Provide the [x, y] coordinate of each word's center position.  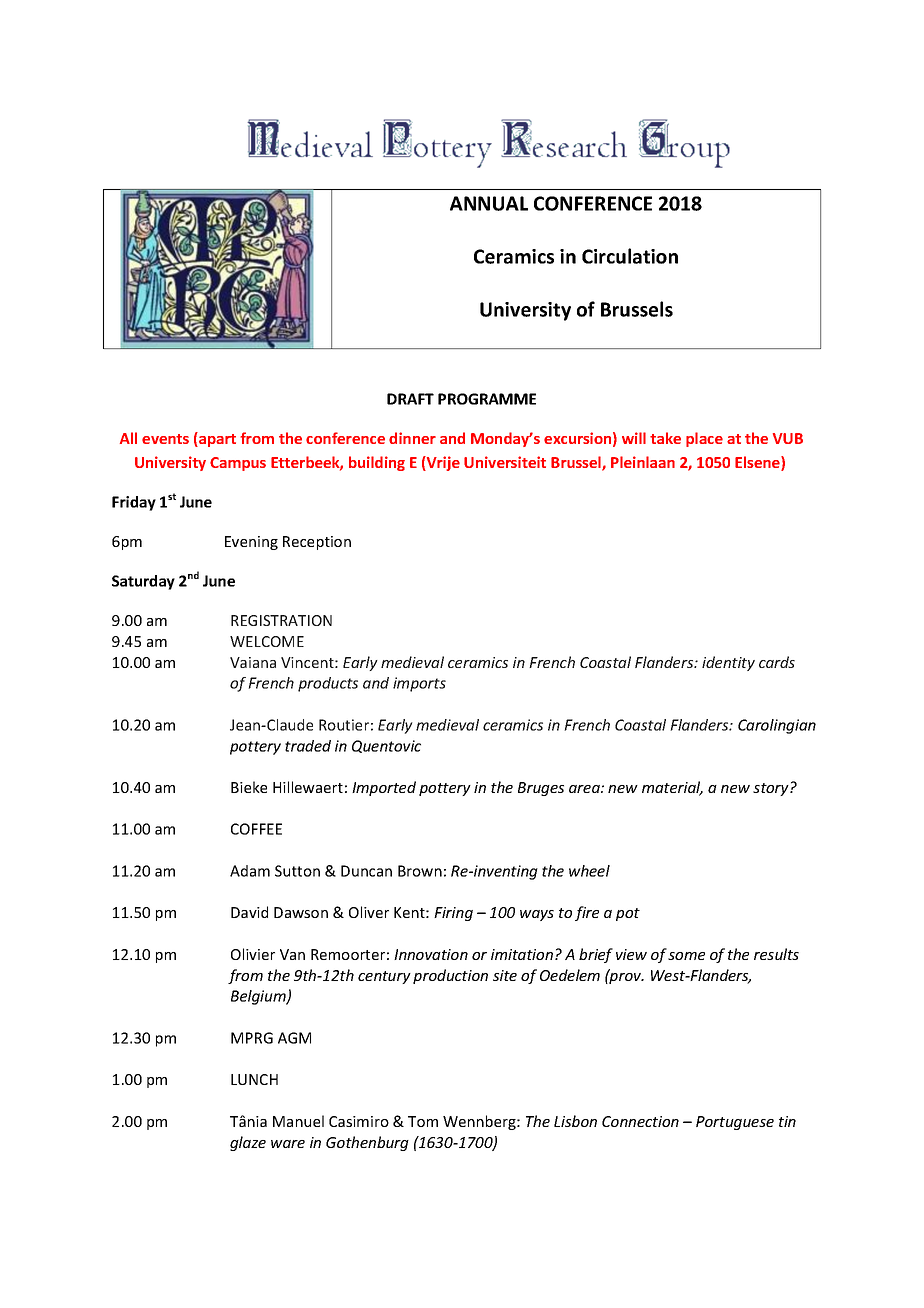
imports [419, 684]
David [249, 912]
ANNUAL [489, 203]
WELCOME [267, 641]
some [686, 956]
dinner [412, 438]
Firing [453, 914]
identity [728, 663]
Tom [423, 1121]
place [704, 439]
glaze [248, 1143]
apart [216, 439]
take [665, 438]
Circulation [630, 256]
